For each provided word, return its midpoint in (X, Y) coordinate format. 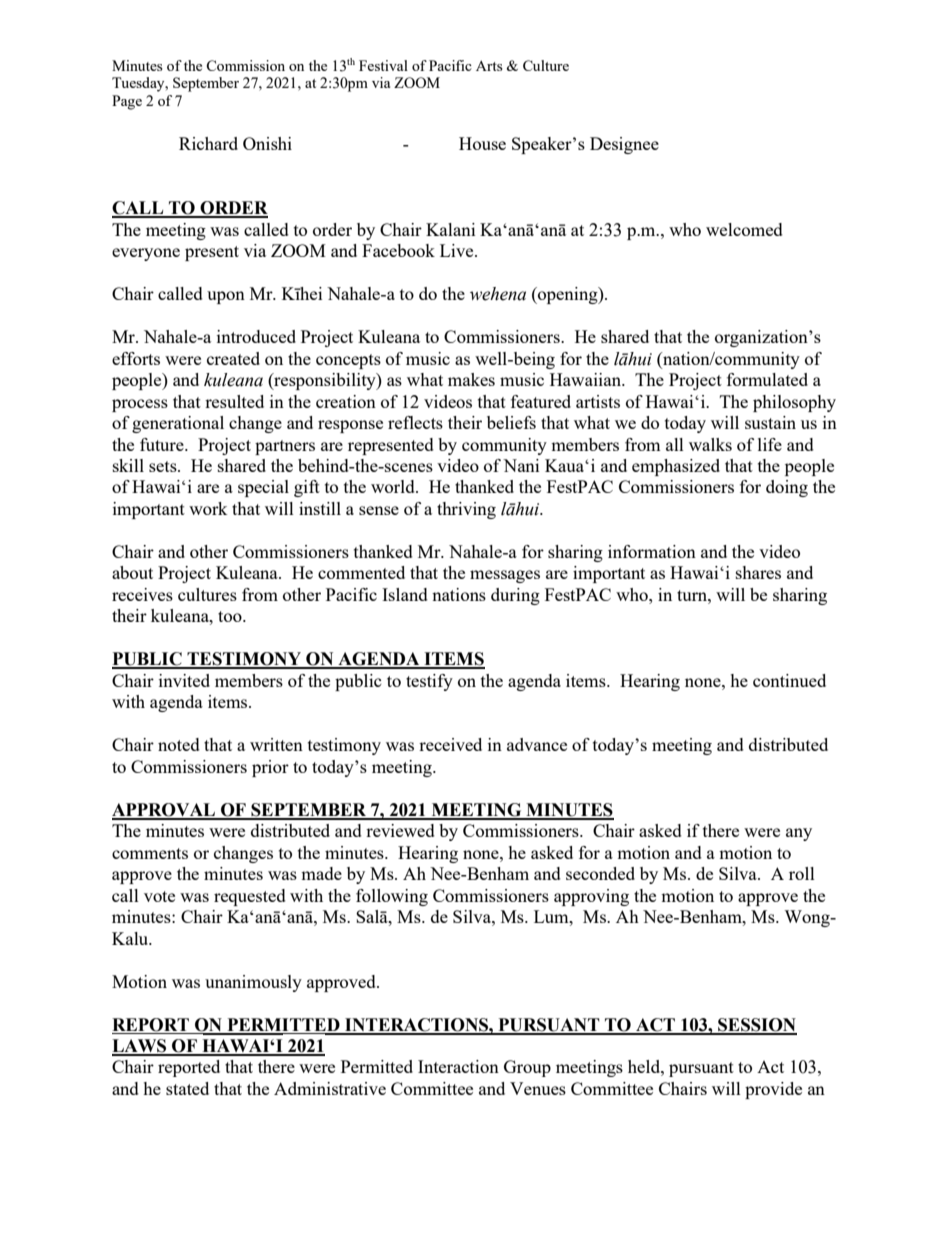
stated (187, 1088)
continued (789, 680)
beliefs (511, 422)
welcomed (744, 229)
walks (710, 444)
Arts (489, 65)
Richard (208, 143)
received (450, 744)
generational (178, 424)
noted (179, 744)
